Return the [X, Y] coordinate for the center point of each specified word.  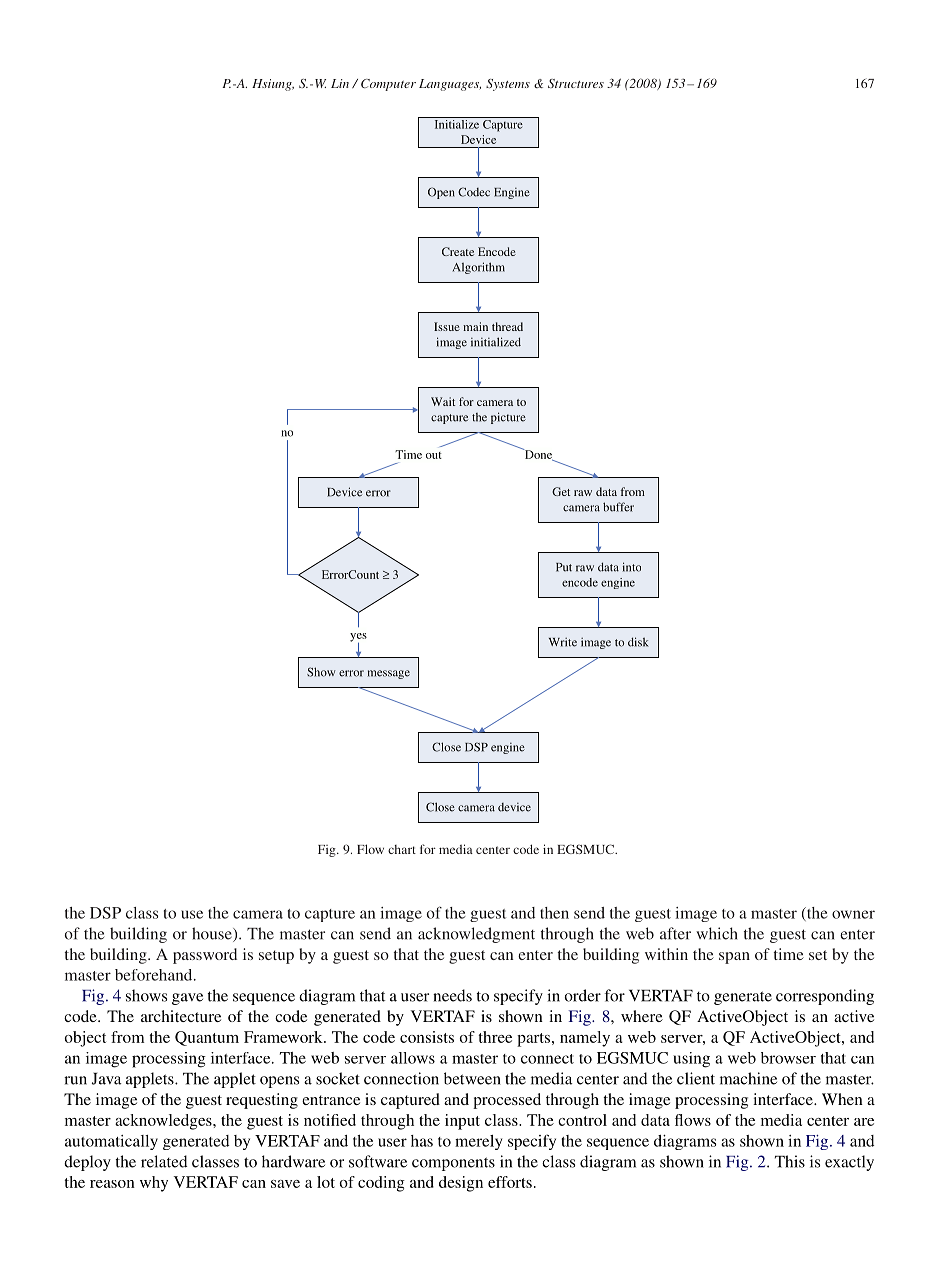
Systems [508, 85]
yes [358, 638]
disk [638, 642]
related [164, 1161]
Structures [576, 83]
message [389, 674]
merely [478, 1142]
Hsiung [273, 85]
